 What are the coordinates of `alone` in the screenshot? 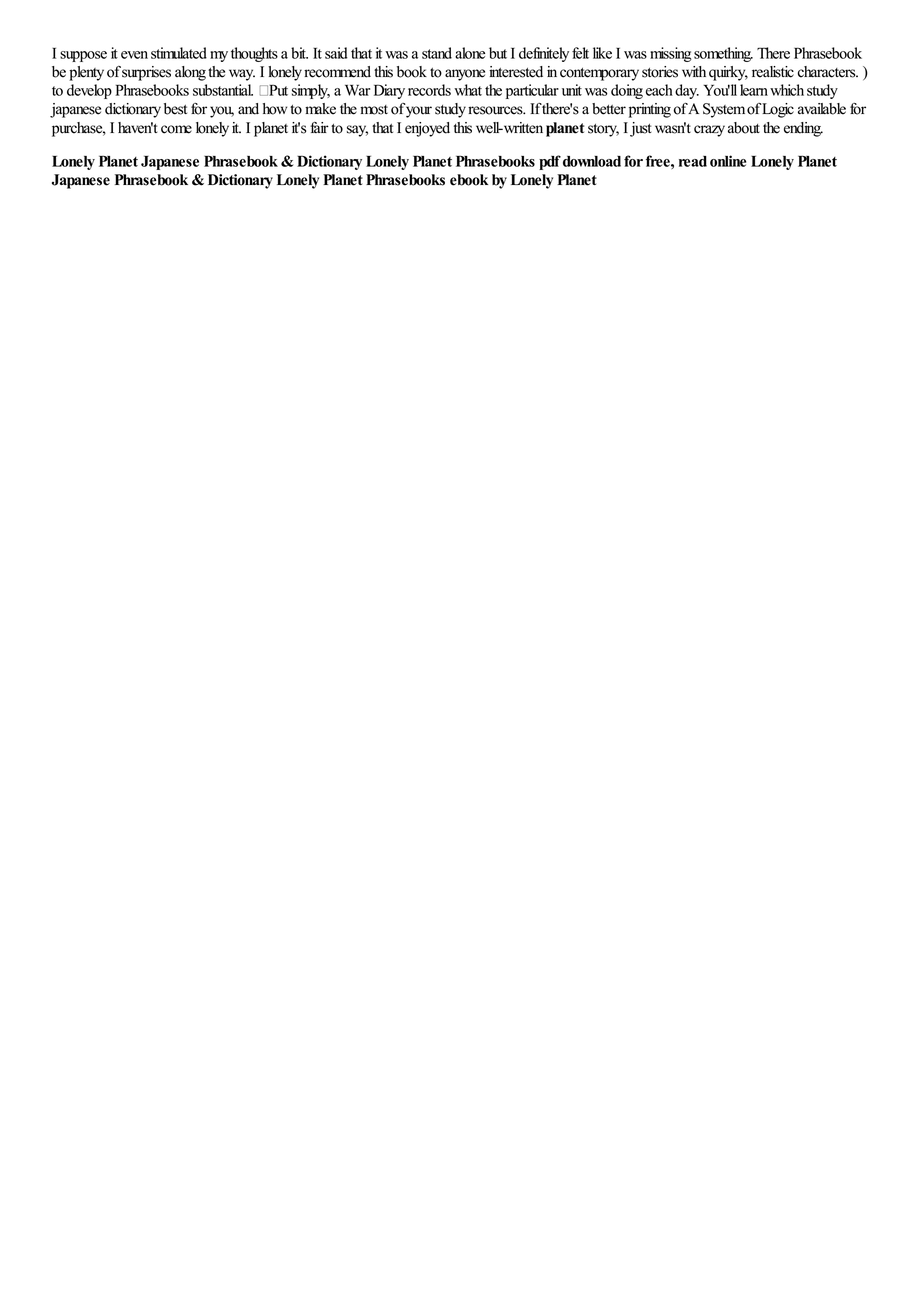 It's located at (470, 53).
